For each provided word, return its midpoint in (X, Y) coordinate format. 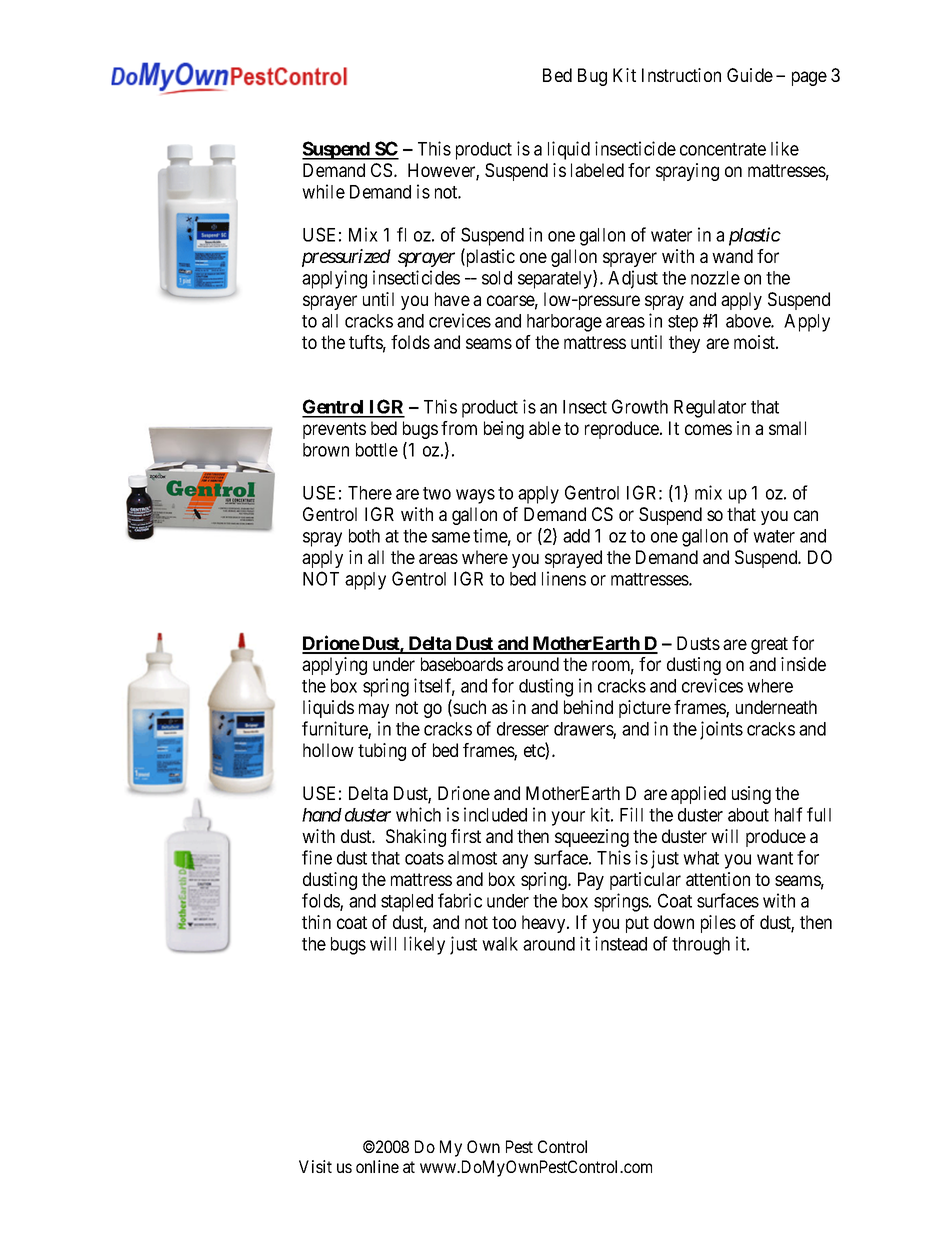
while (323, 191)
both (364, 536)
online (377, 1166)
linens (564, 578)
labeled (597, 170)
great (769, 645)
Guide (750, 75)
